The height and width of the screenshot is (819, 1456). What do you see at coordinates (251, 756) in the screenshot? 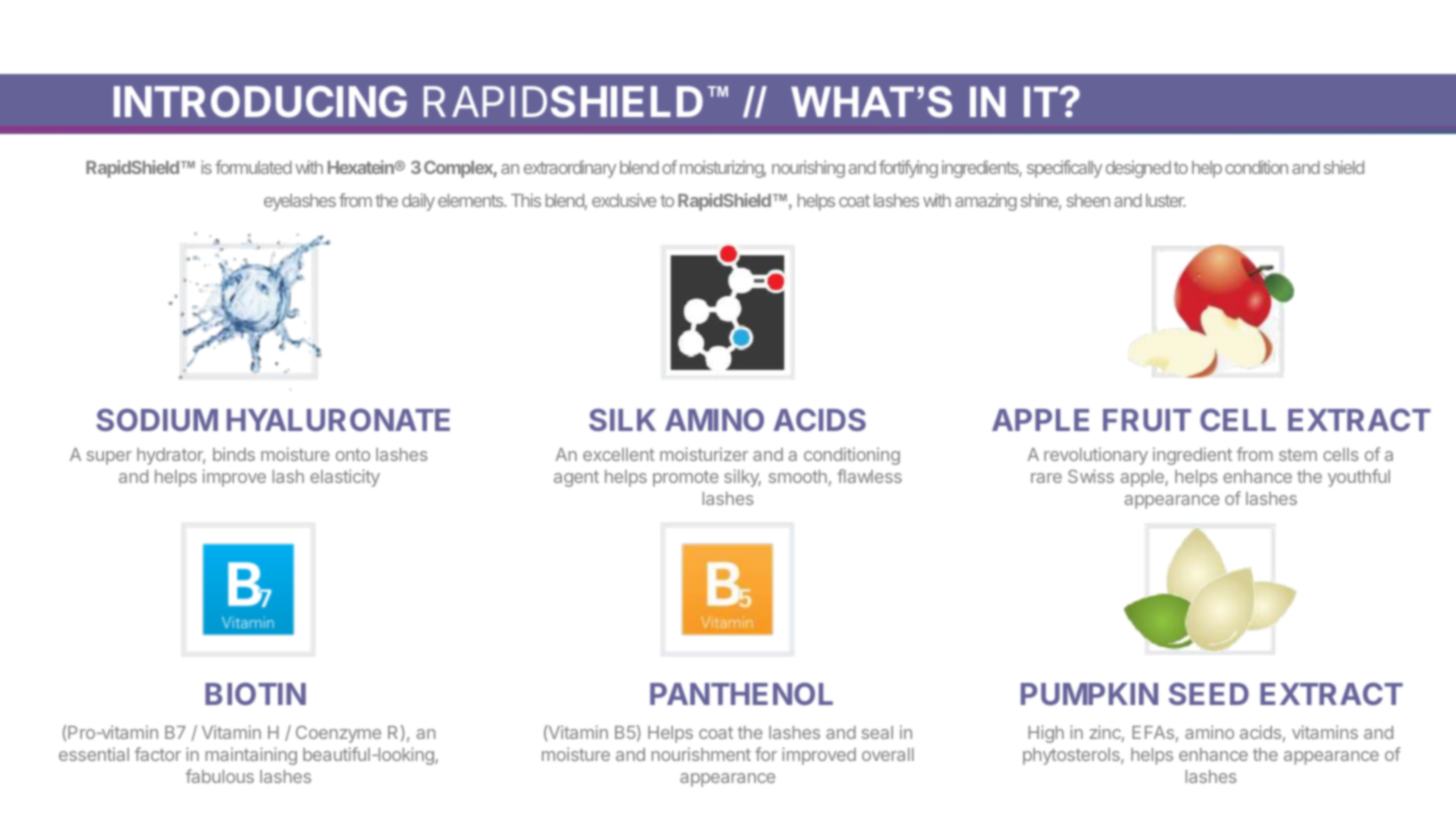
I see `maintaining` at bounding box center [251, 756].
